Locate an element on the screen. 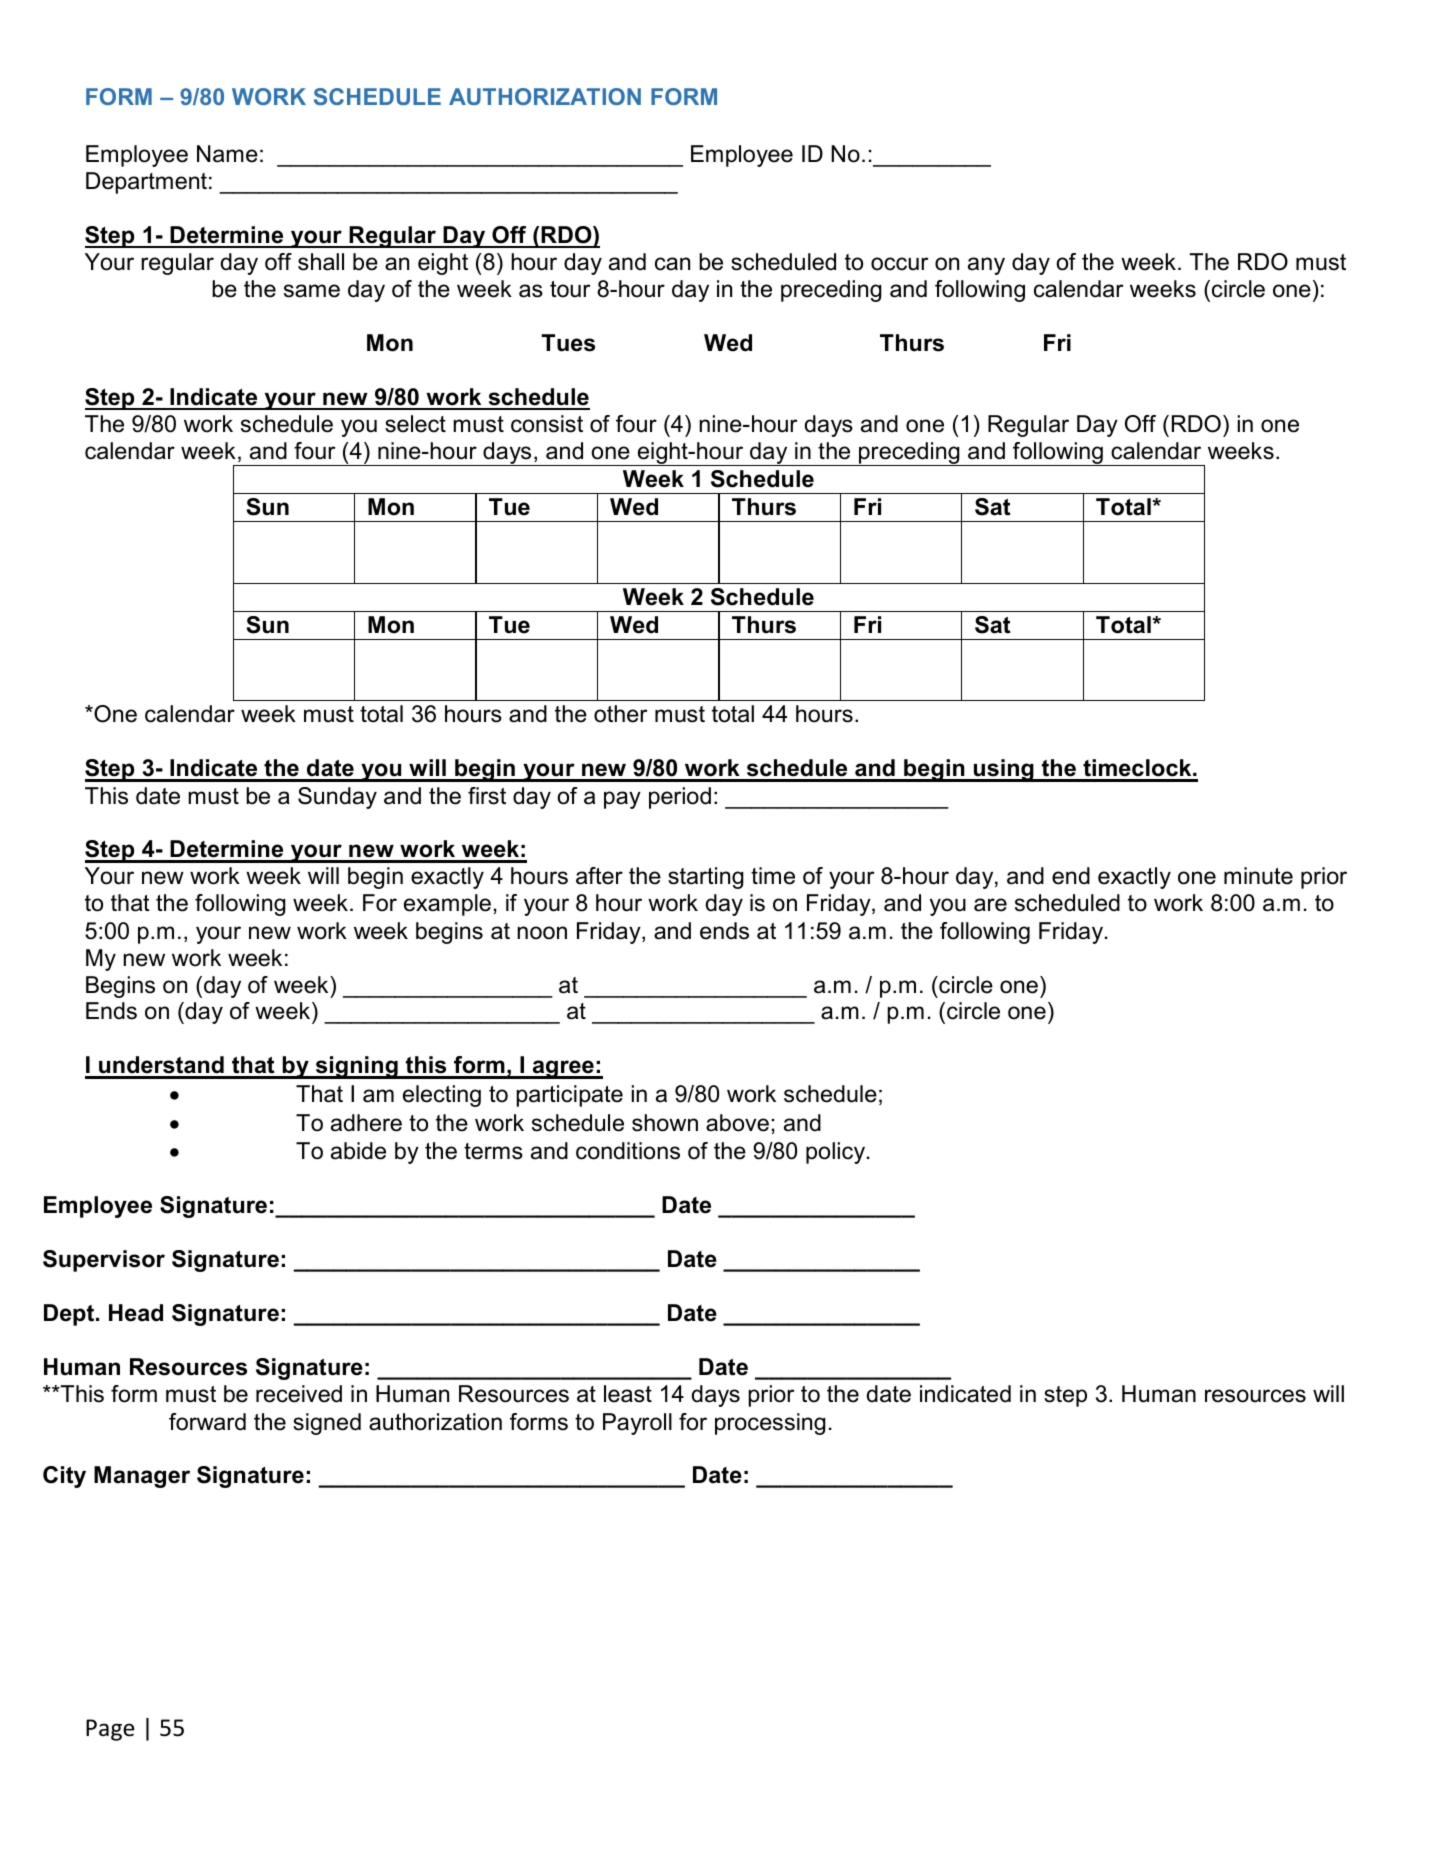 The image size is (1438, 1860). can is located at coordinates (672, 264).
